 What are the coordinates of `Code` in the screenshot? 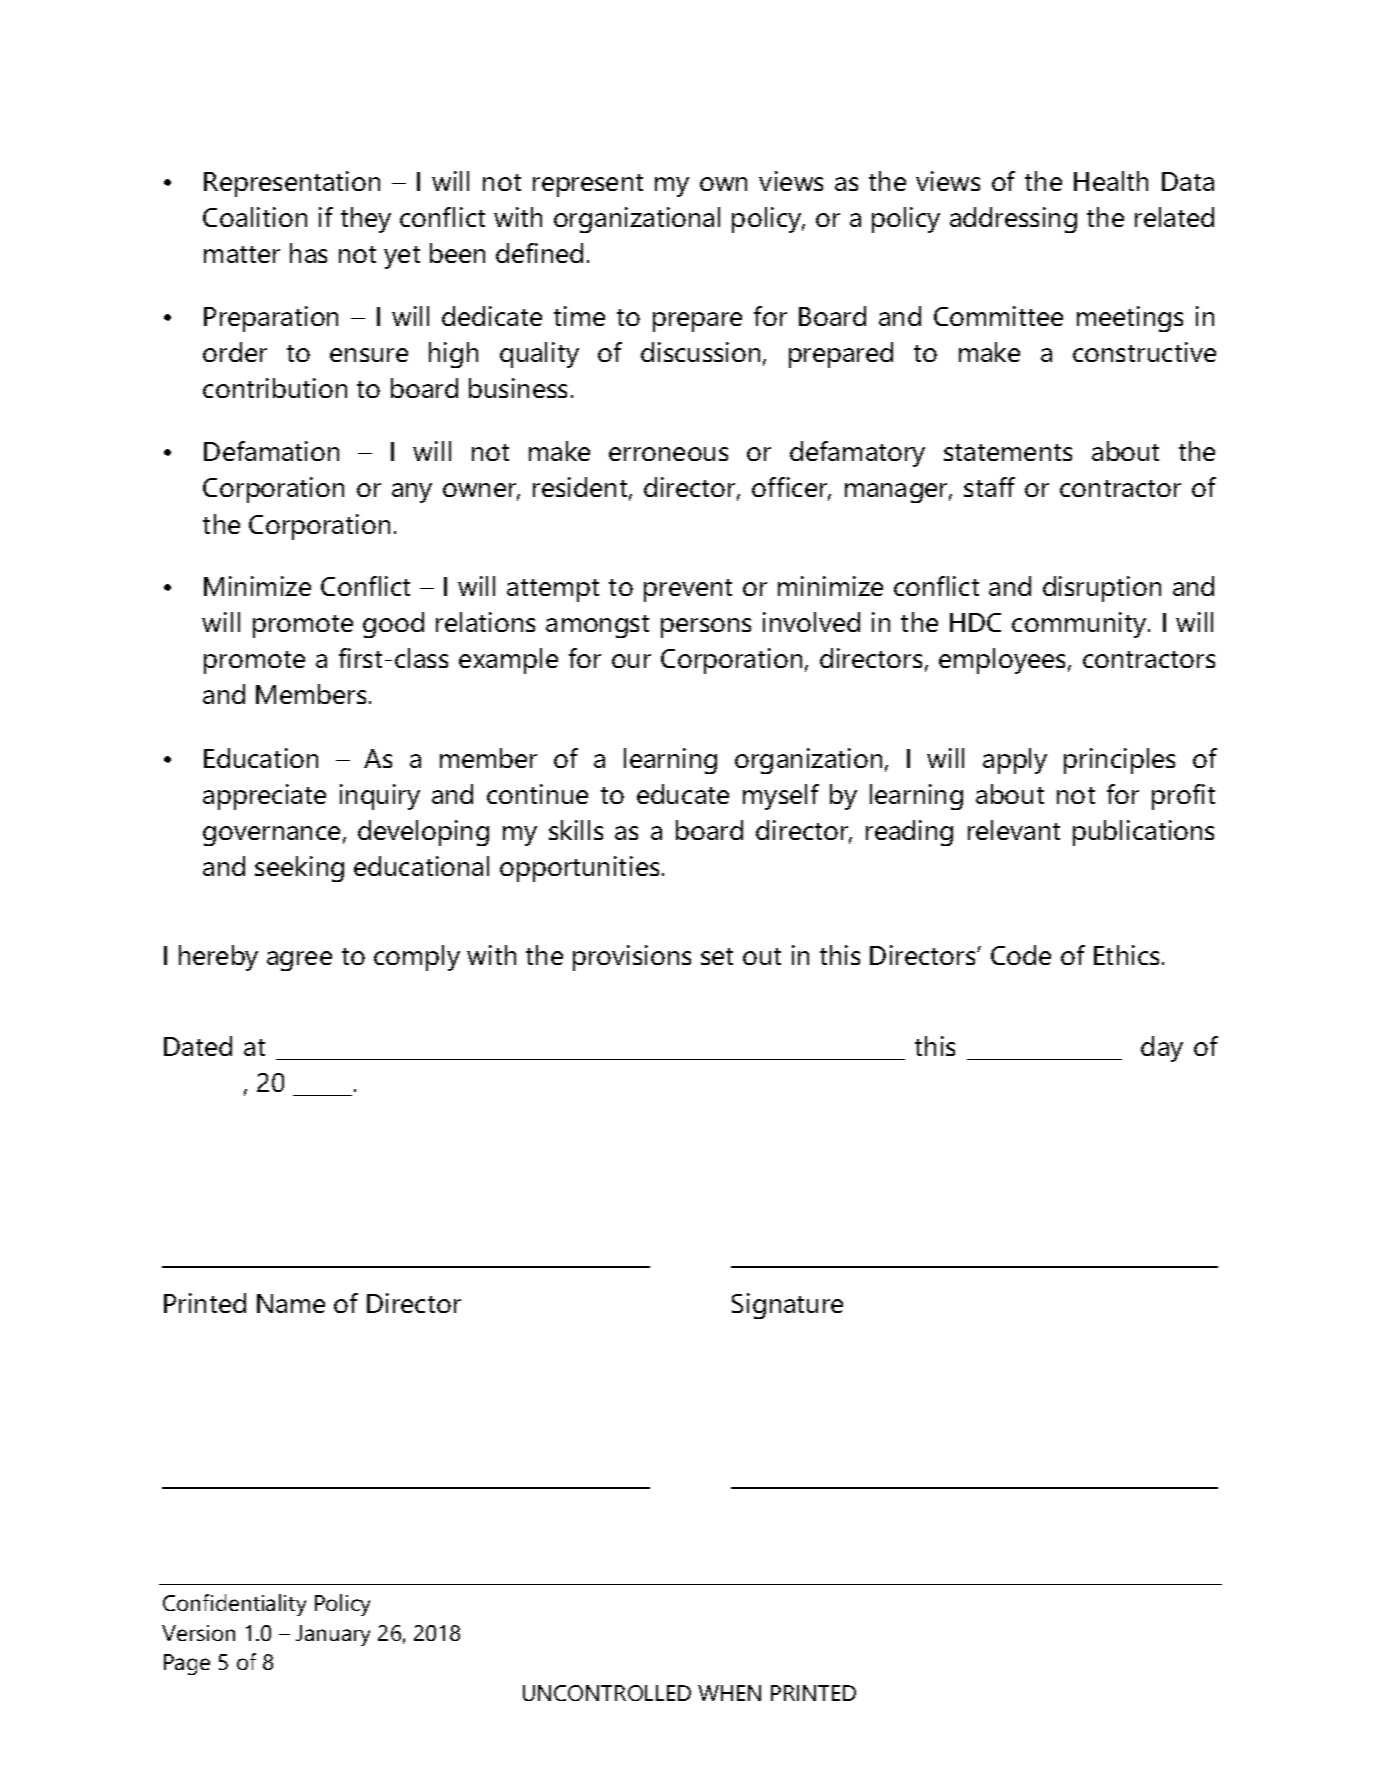 It's located at (1021, 955).
